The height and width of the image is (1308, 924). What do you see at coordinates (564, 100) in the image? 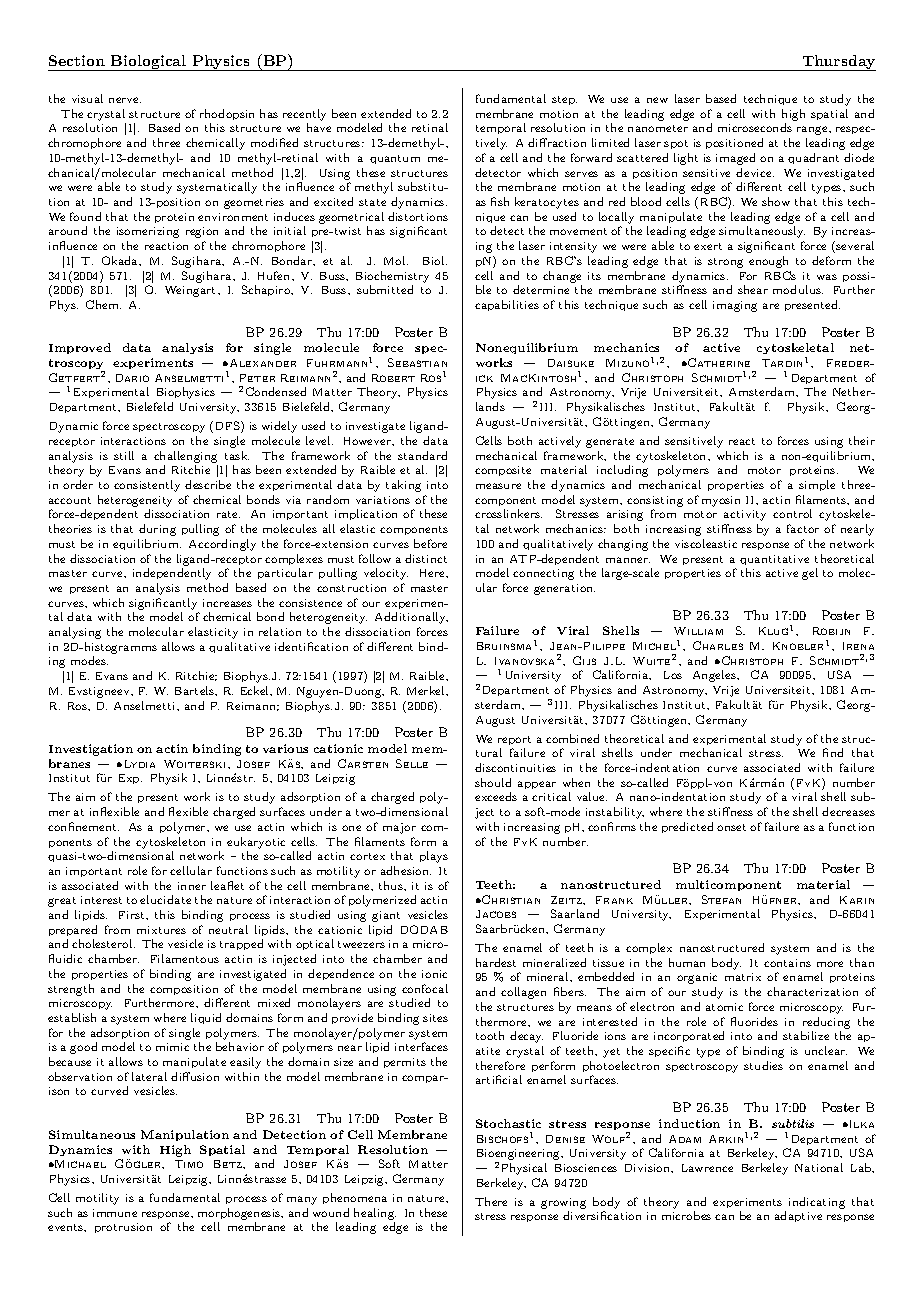
I see `step` at bounding box center [564, 100].
